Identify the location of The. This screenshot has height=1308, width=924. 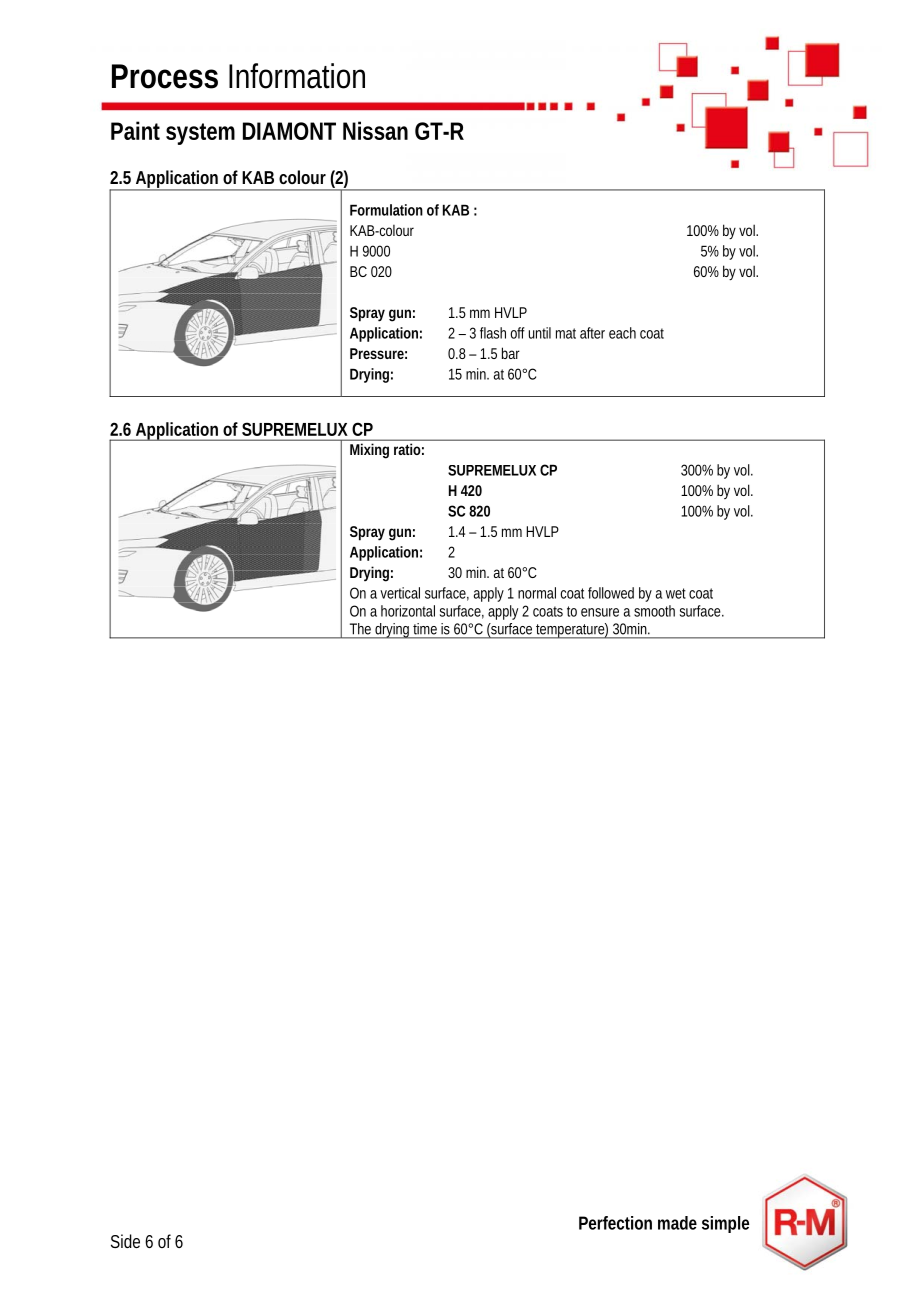
(360, 629).
